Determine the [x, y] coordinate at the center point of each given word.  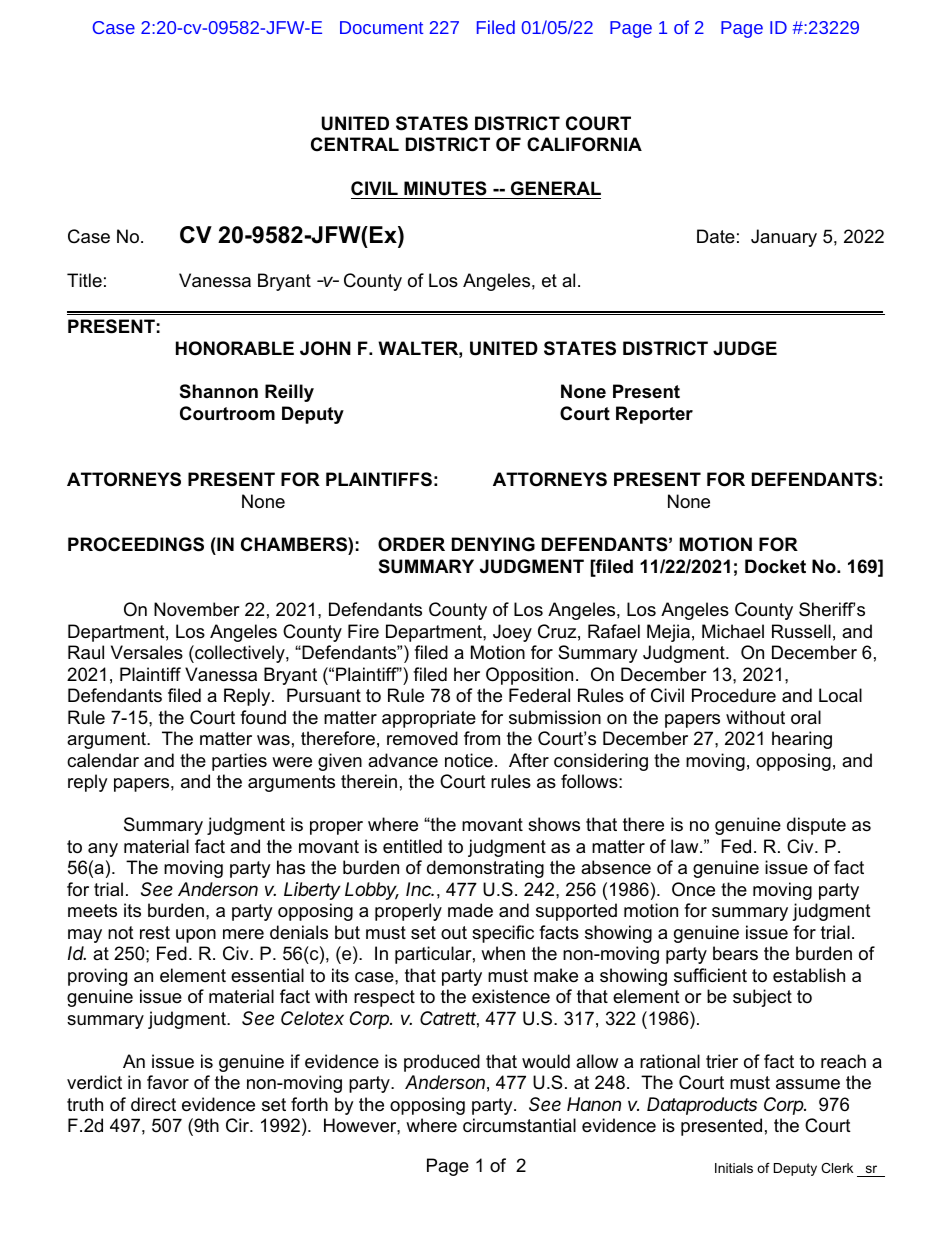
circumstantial [519, 1125]
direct [153, 1104]
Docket [775, 566]
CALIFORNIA [584, 144]
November [197, 609]
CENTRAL [355, 144]
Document [381, 27]
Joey [512, 633]
